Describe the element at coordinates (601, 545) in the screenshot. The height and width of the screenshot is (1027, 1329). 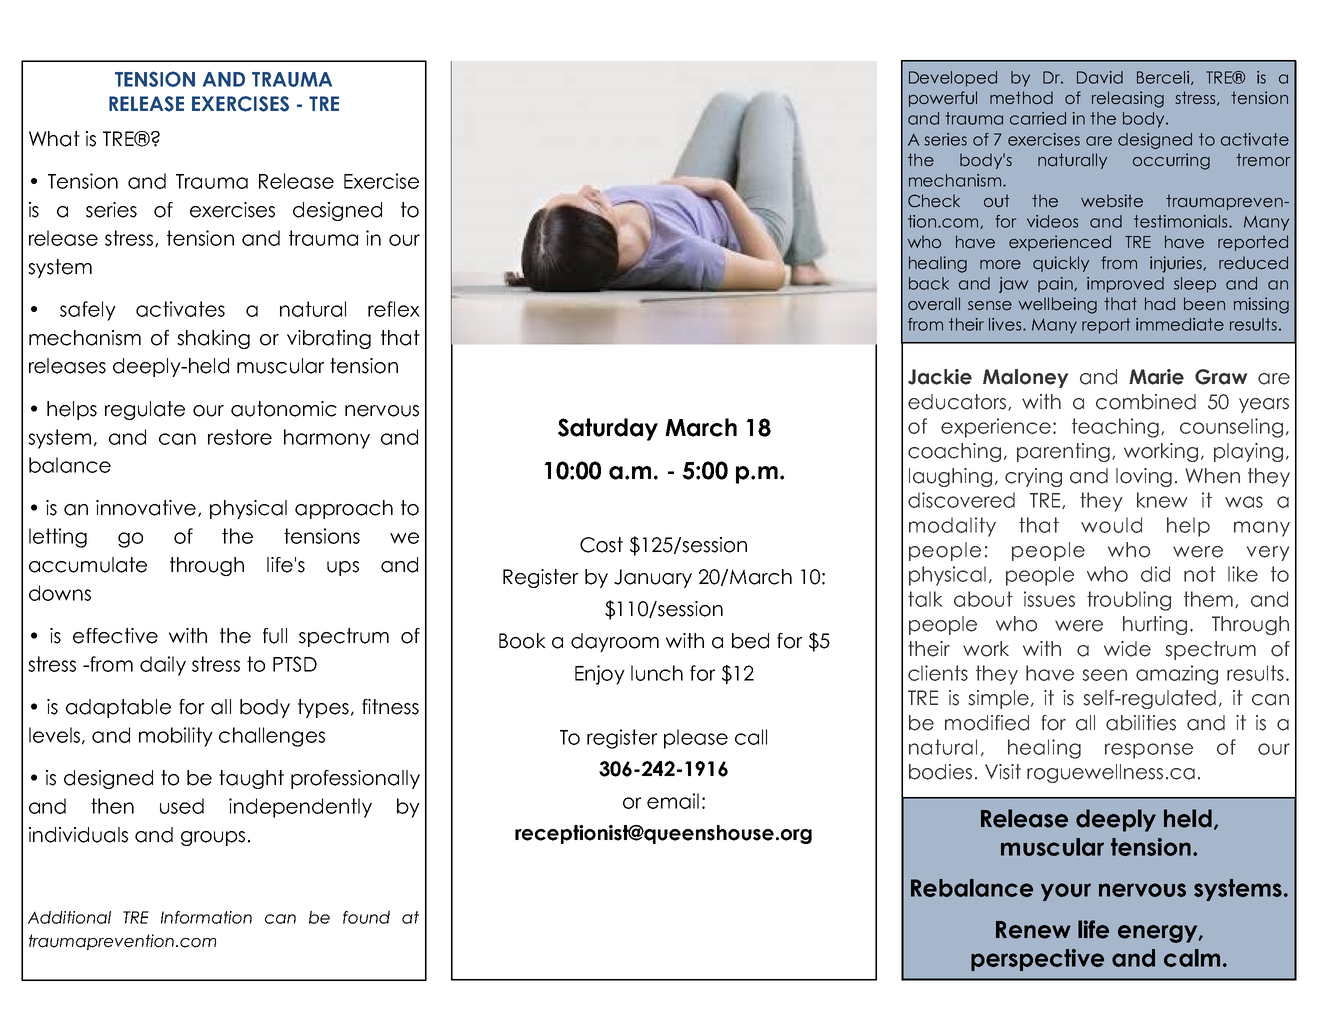
I see `Cost` at that location.
